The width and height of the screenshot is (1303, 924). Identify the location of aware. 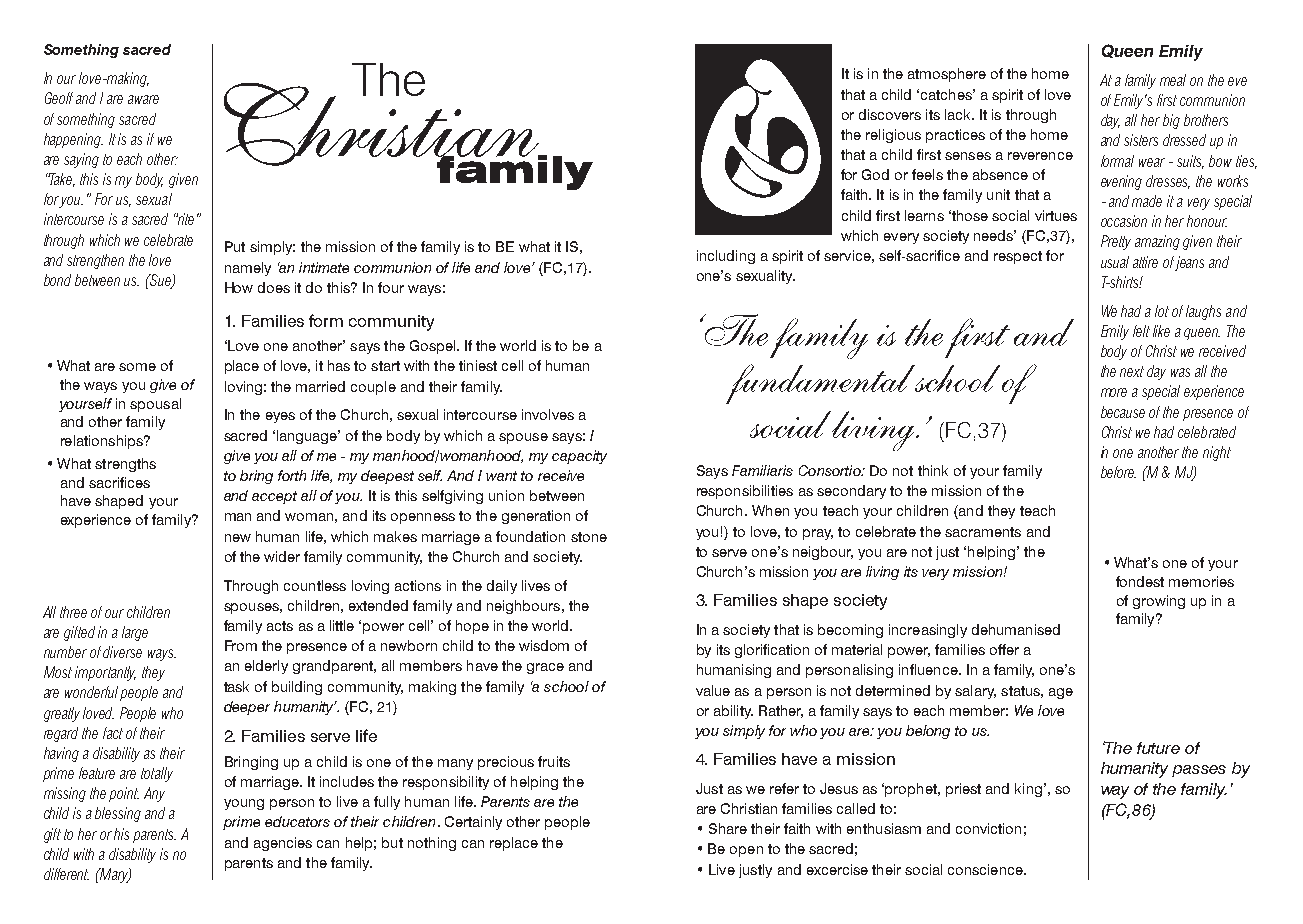
(143, 99).
